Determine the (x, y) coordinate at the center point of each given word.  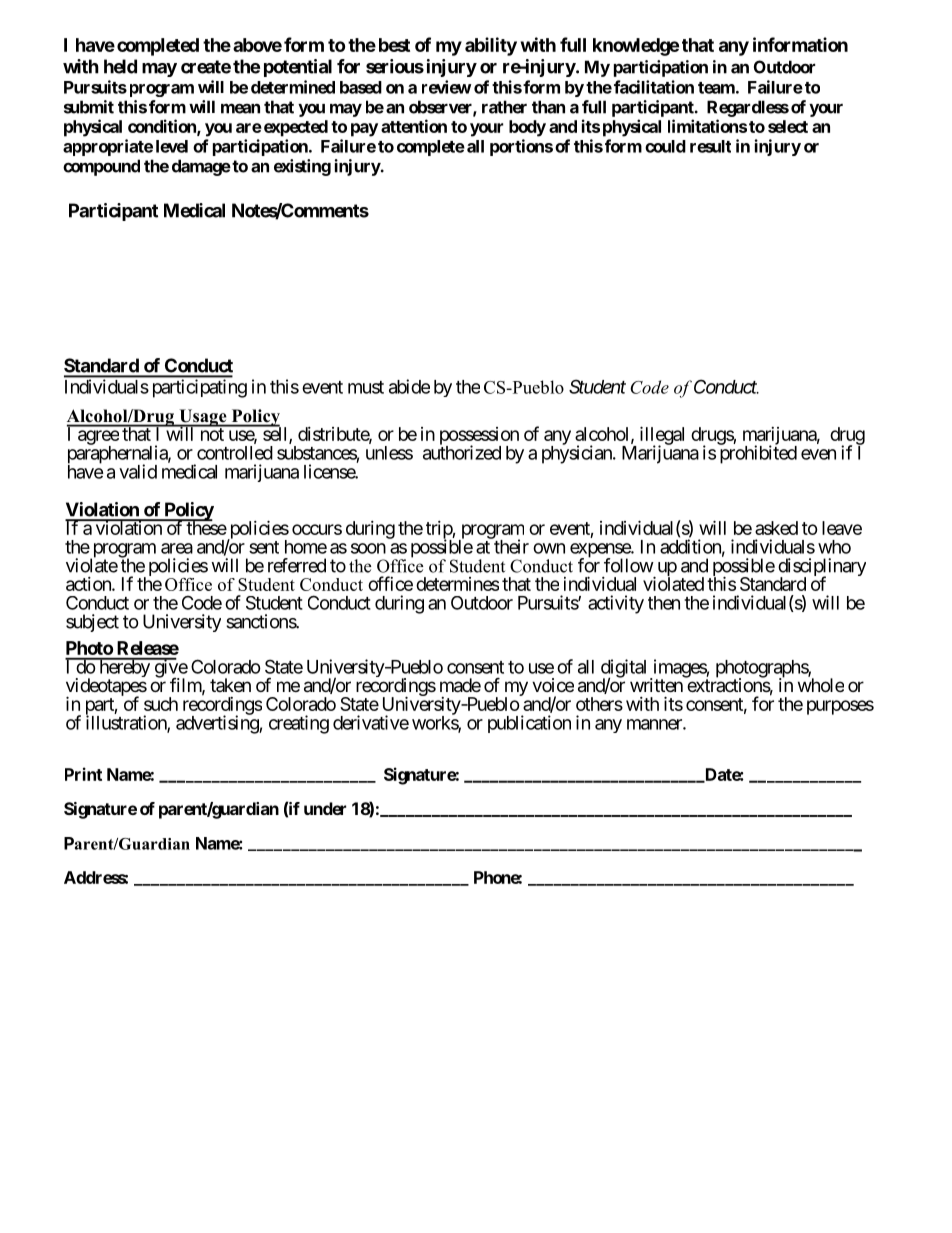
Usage (203, 418)
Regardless (748, 108)
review (446, 87)
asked (776, 528)
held (120, 66)
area (177, 548)
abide (409, 386)
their (510, 546)
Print (83, 774)
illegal (662, 436)
